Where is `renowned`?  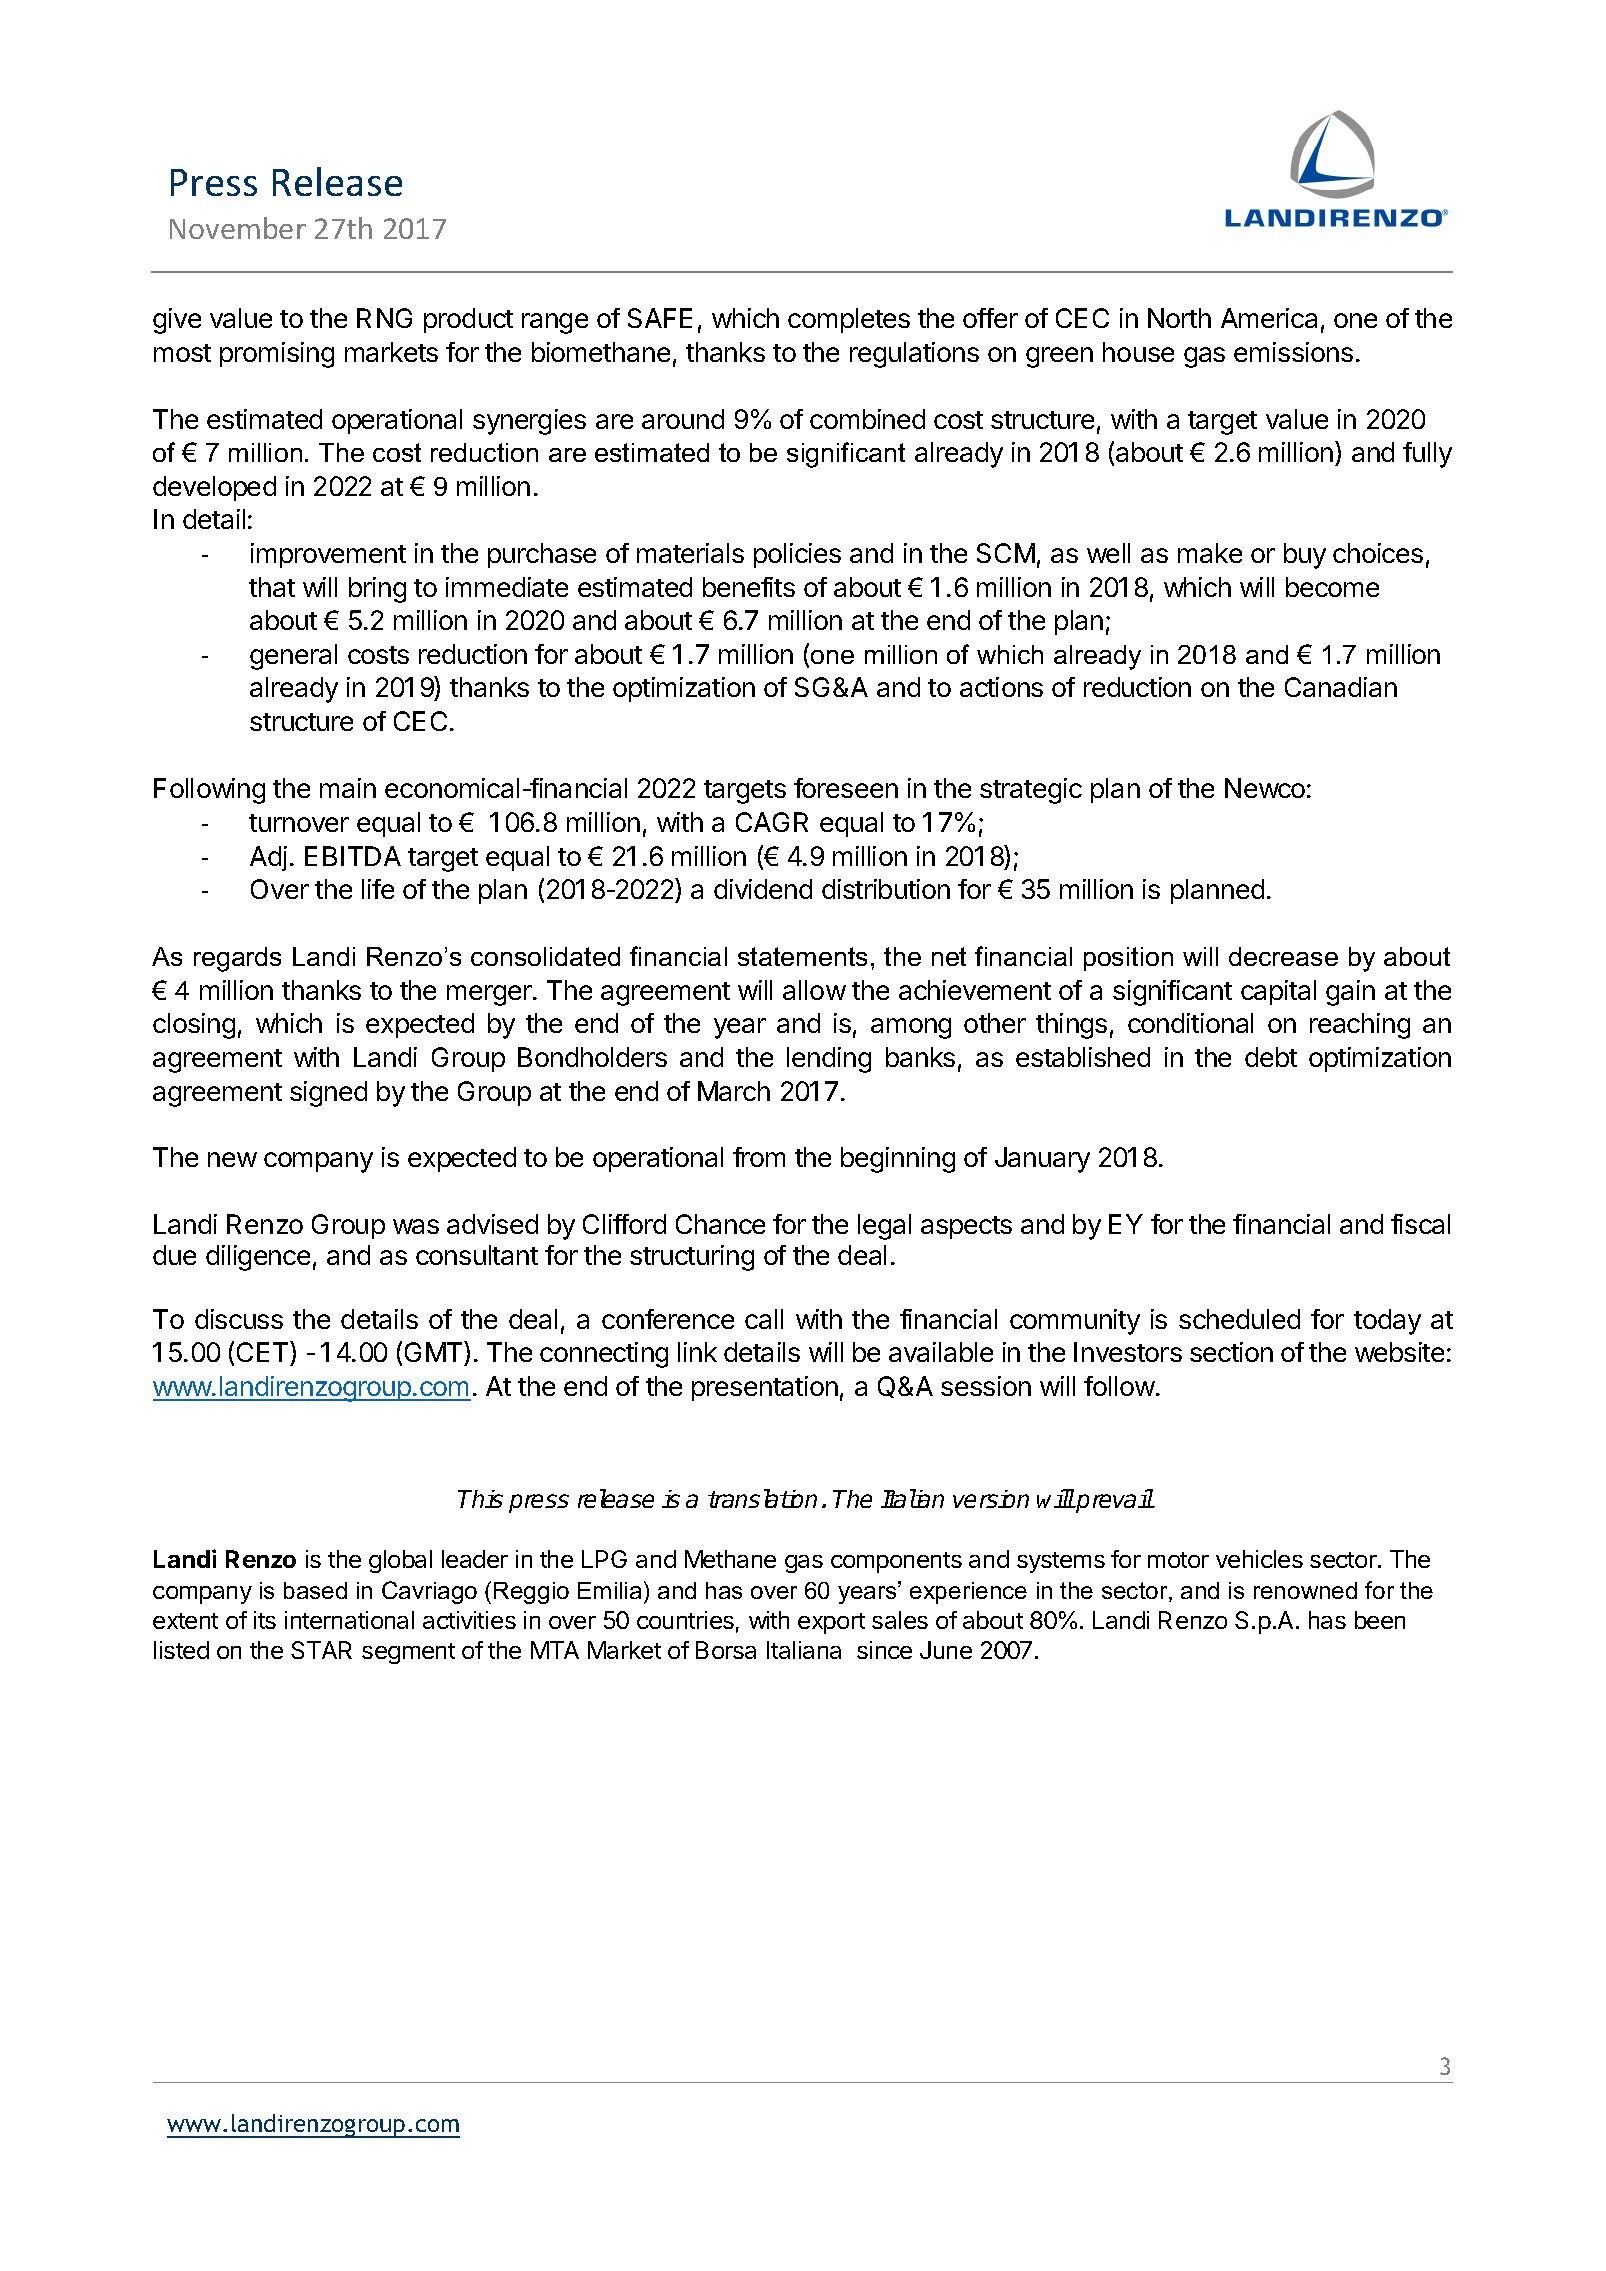 renowned is located at coordinates (1305, 1590).
